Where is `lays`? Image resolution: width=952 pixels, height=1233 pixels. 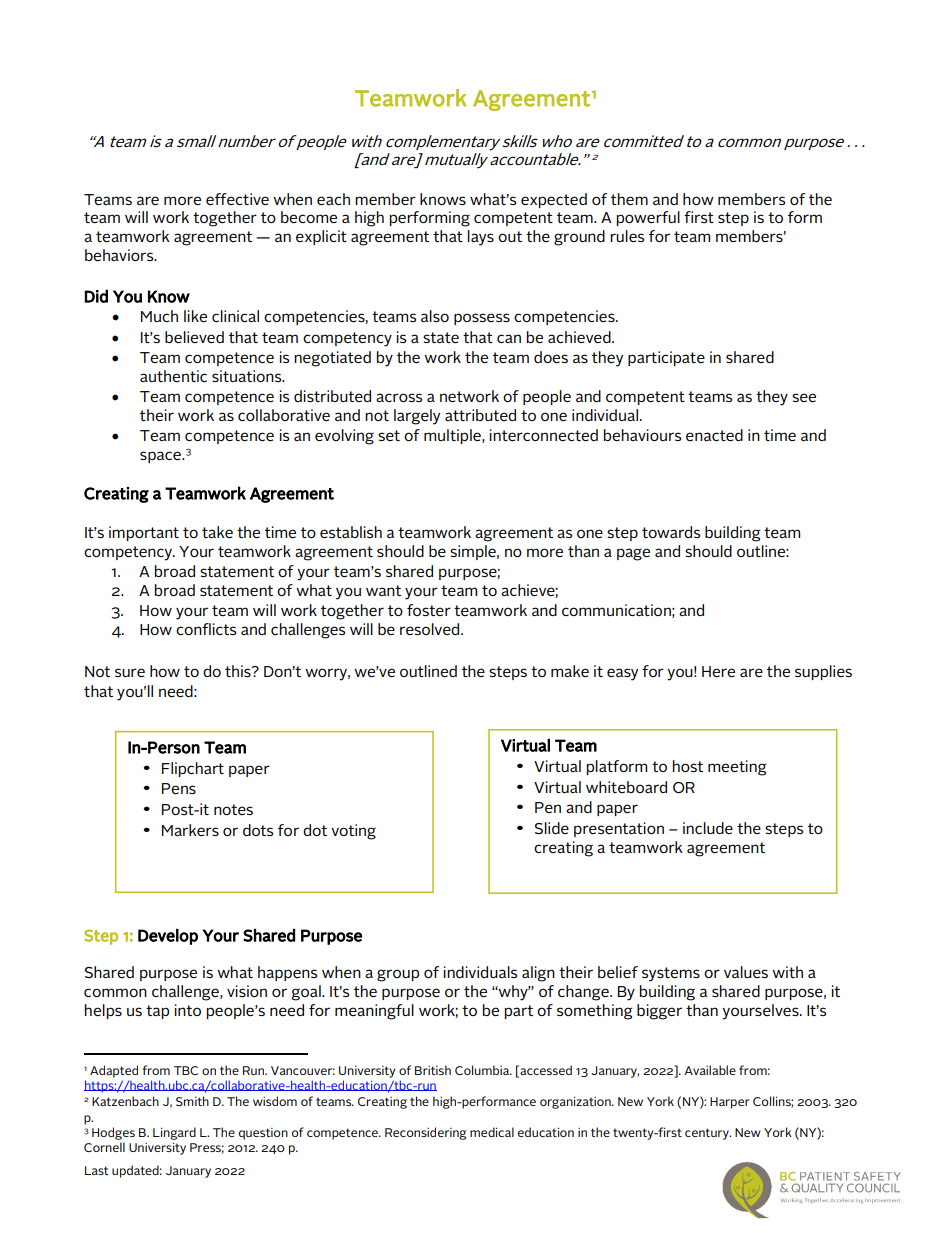 lays is located at coordinates (481, 238).
